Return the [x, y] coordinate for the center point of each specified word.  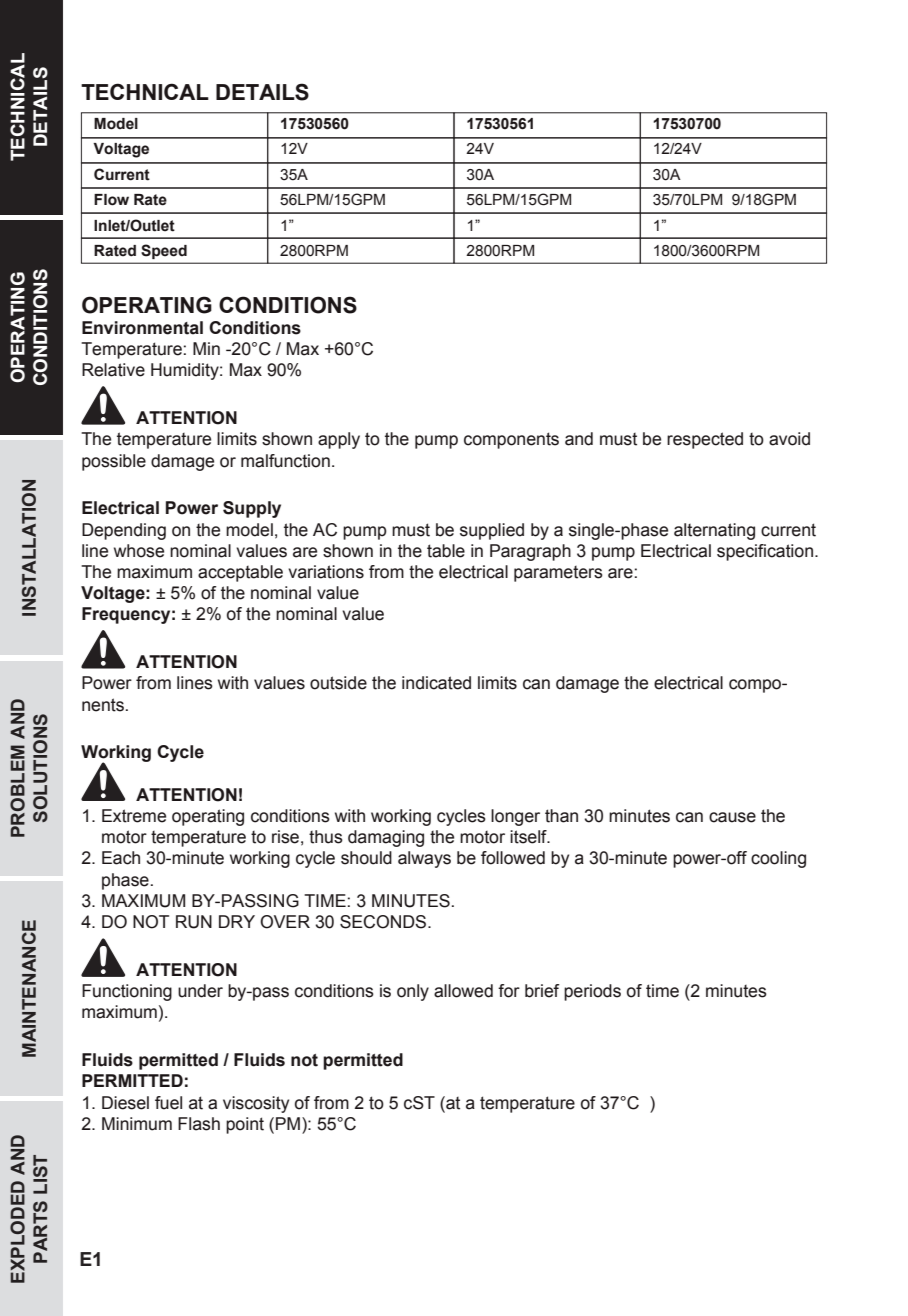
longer [515, 817]
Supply [252, 509]
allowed [463, 991]
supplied [492, 531]
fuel [168, 1103]
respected [705, 440]
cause [732, 817]
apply [339, 440]
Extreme [134, 816]
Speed [164, 251]
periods [592, 992]
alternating [714, 531]
